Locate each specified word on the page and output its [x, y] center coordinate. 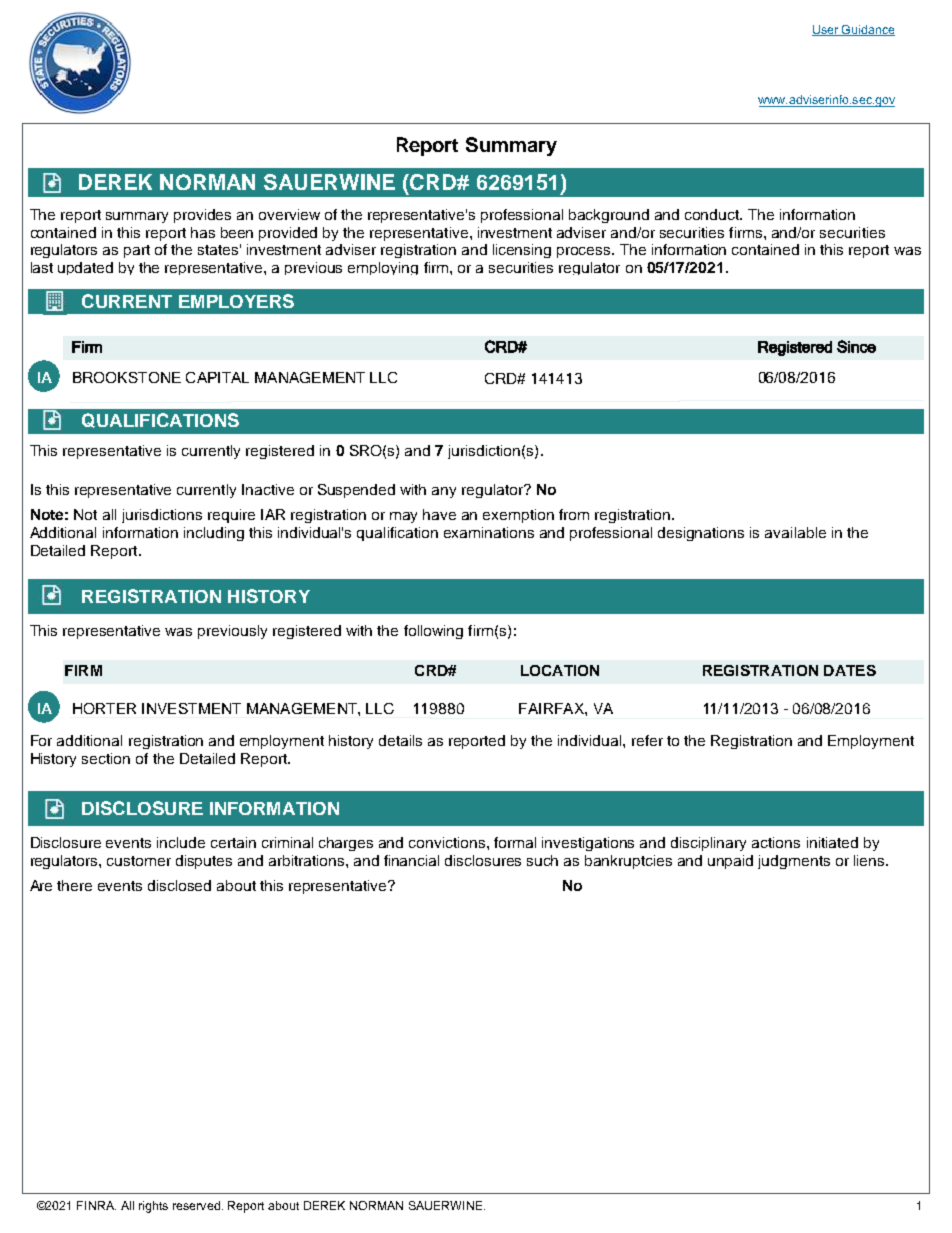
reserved [196, 1205]
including [214, 534]
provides [202, 216]
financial [411, 860]
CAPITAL [217, 377]
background [609, 216]
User [826, 30]
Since [856, 346]
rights [153, 1207]
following [433, 632]
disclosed [179, 885]
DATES [850, 670]
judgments [794, 862]
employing [383, 268]
